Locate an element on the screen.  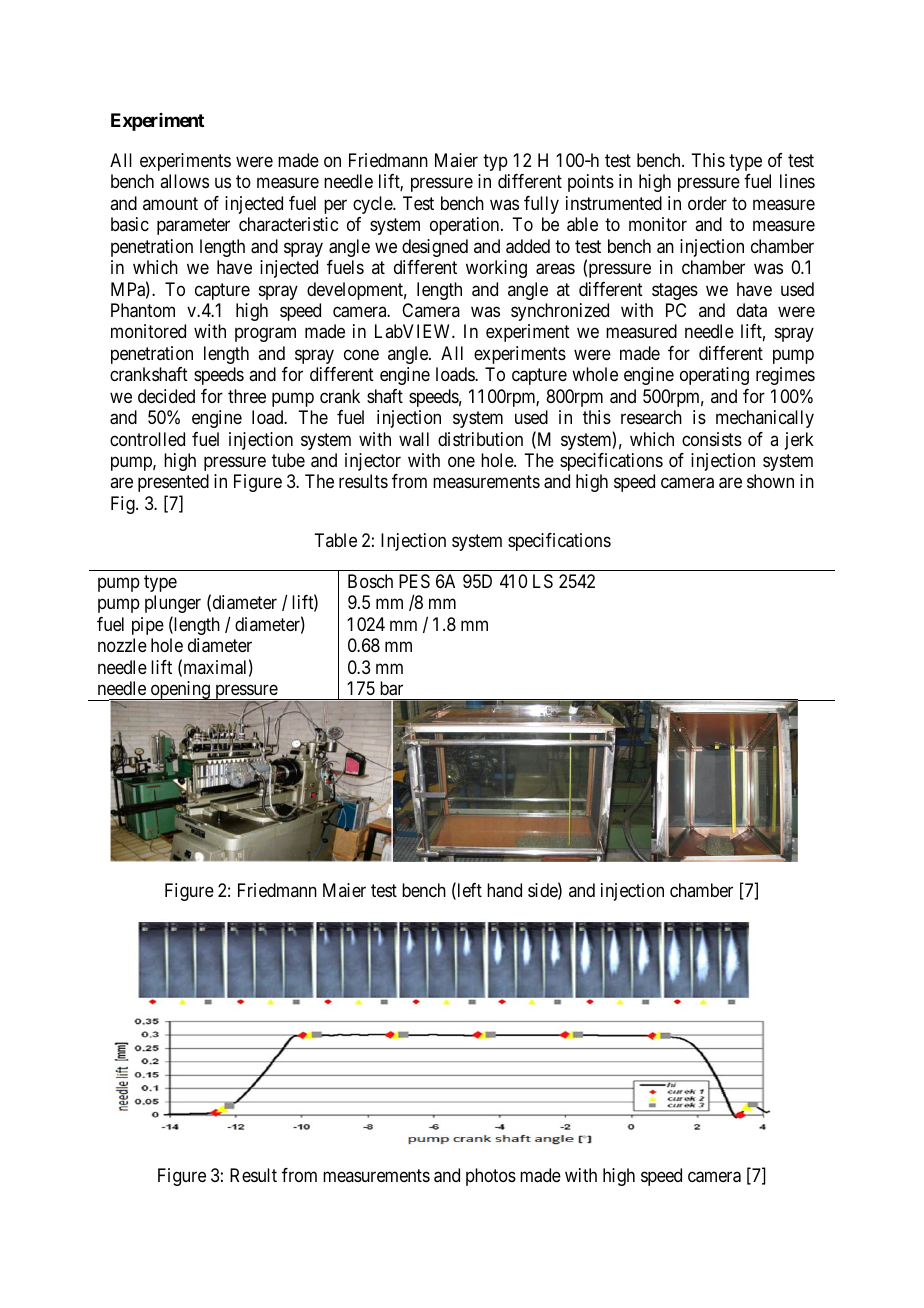
shown is located at coordinates (770, 481).
